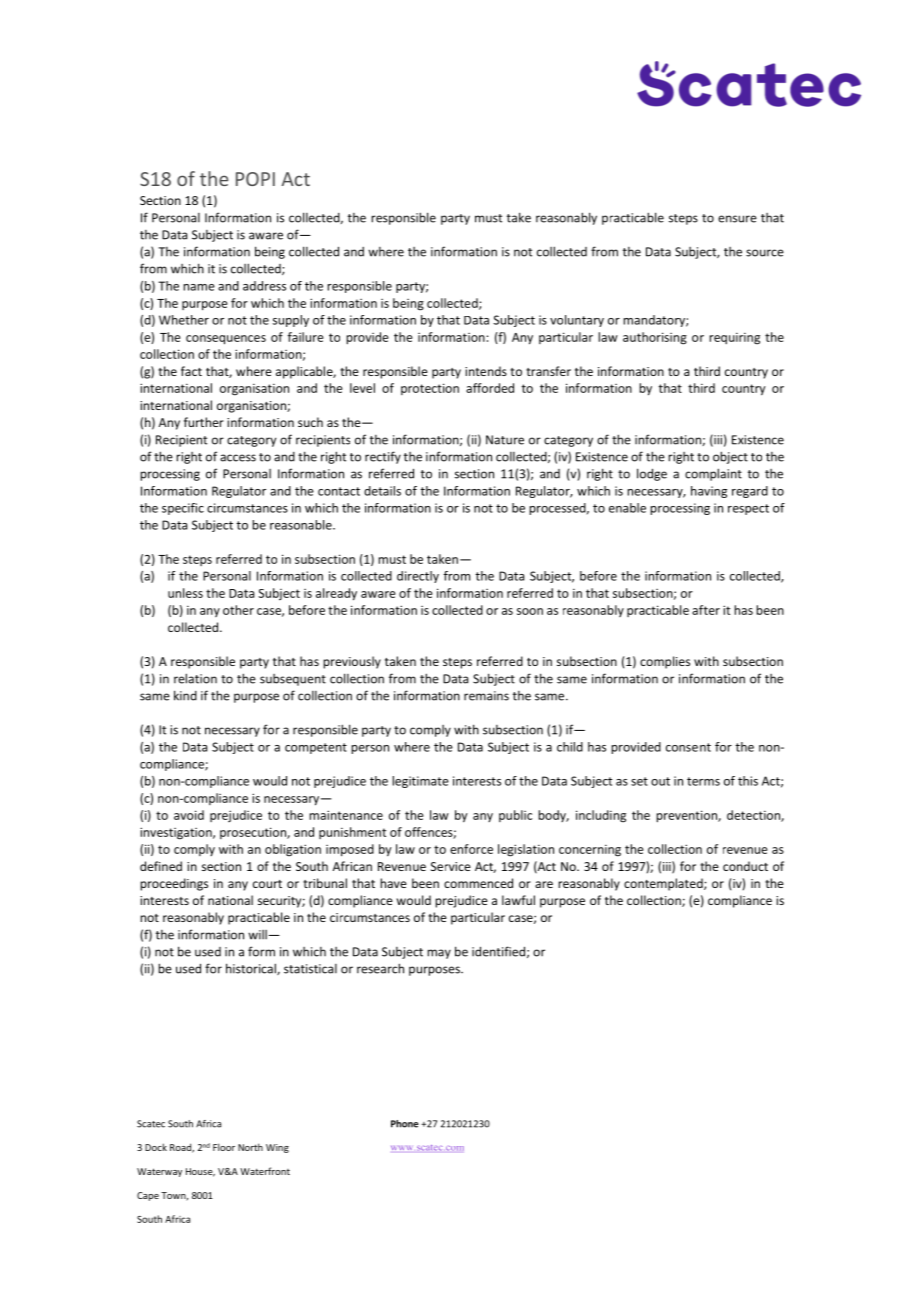 The width and height of the image is (924, 1308). Describe the element at coordinates (577, 321) in the image. I see `voluntary` at that location.
